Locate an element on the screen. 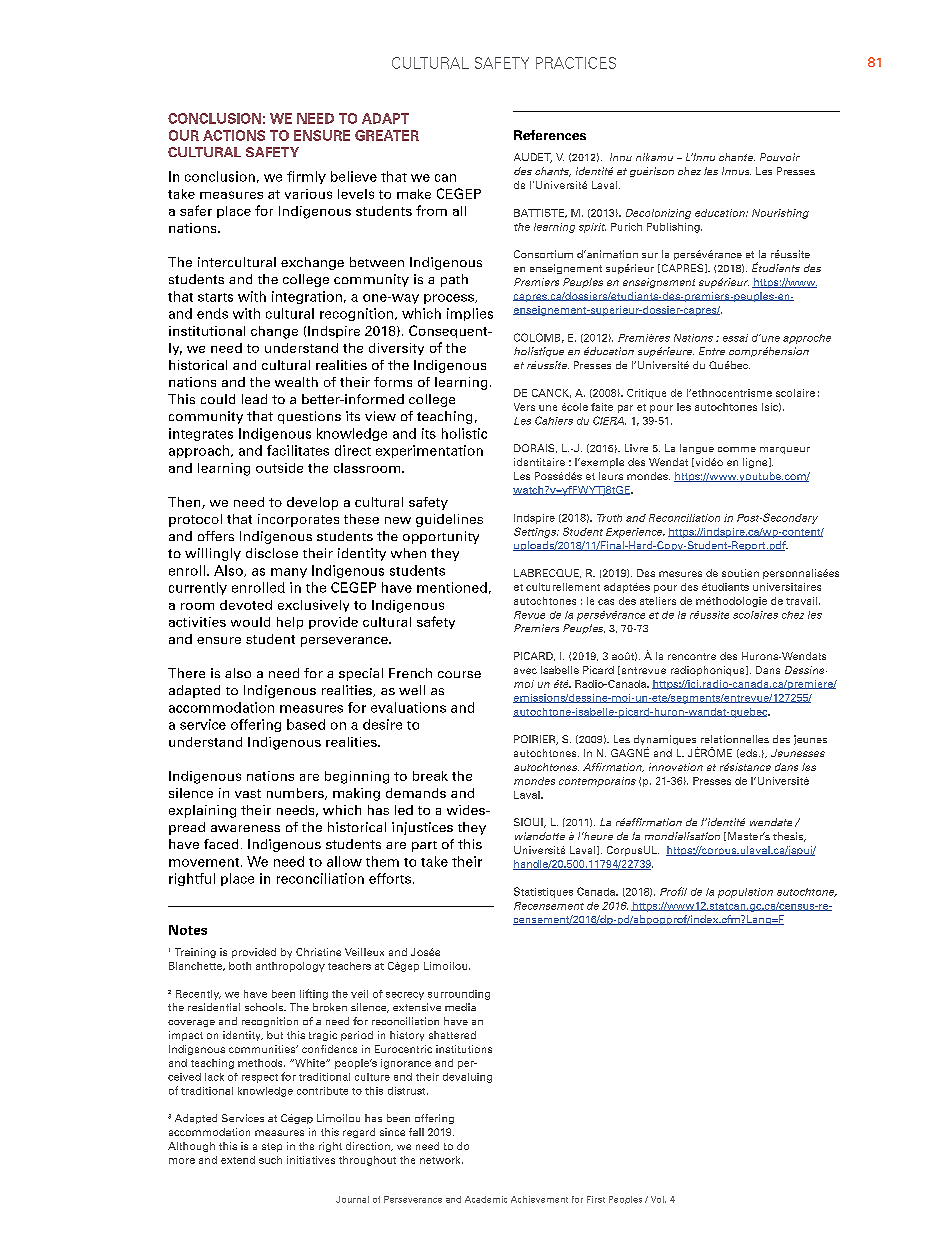 The height and width of the screenshot is (1233, 952). ACTIONS is located at coordinates (234, 135).
